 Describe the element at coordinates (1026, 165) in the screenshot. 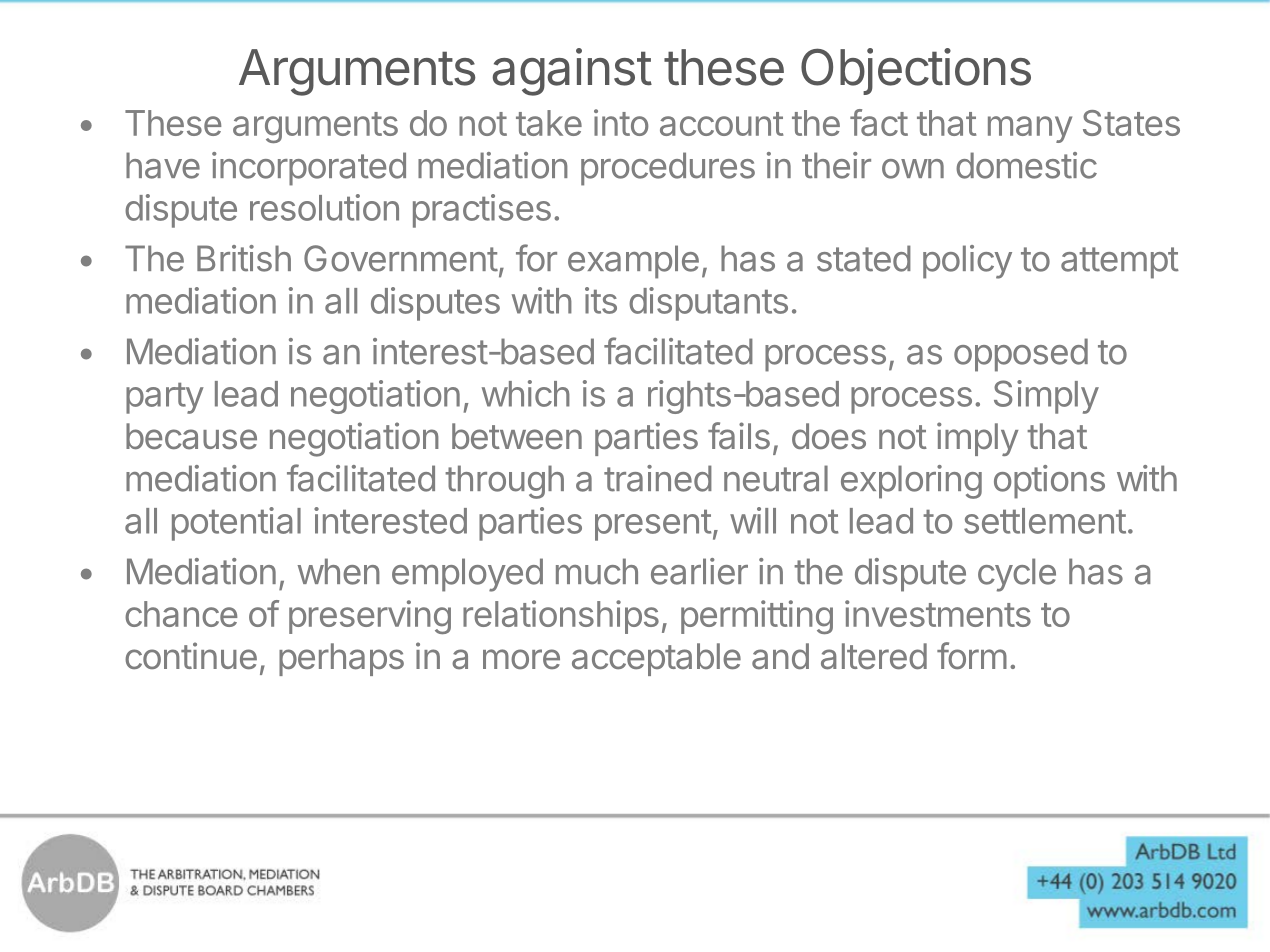

I see `domestic` at that location.
